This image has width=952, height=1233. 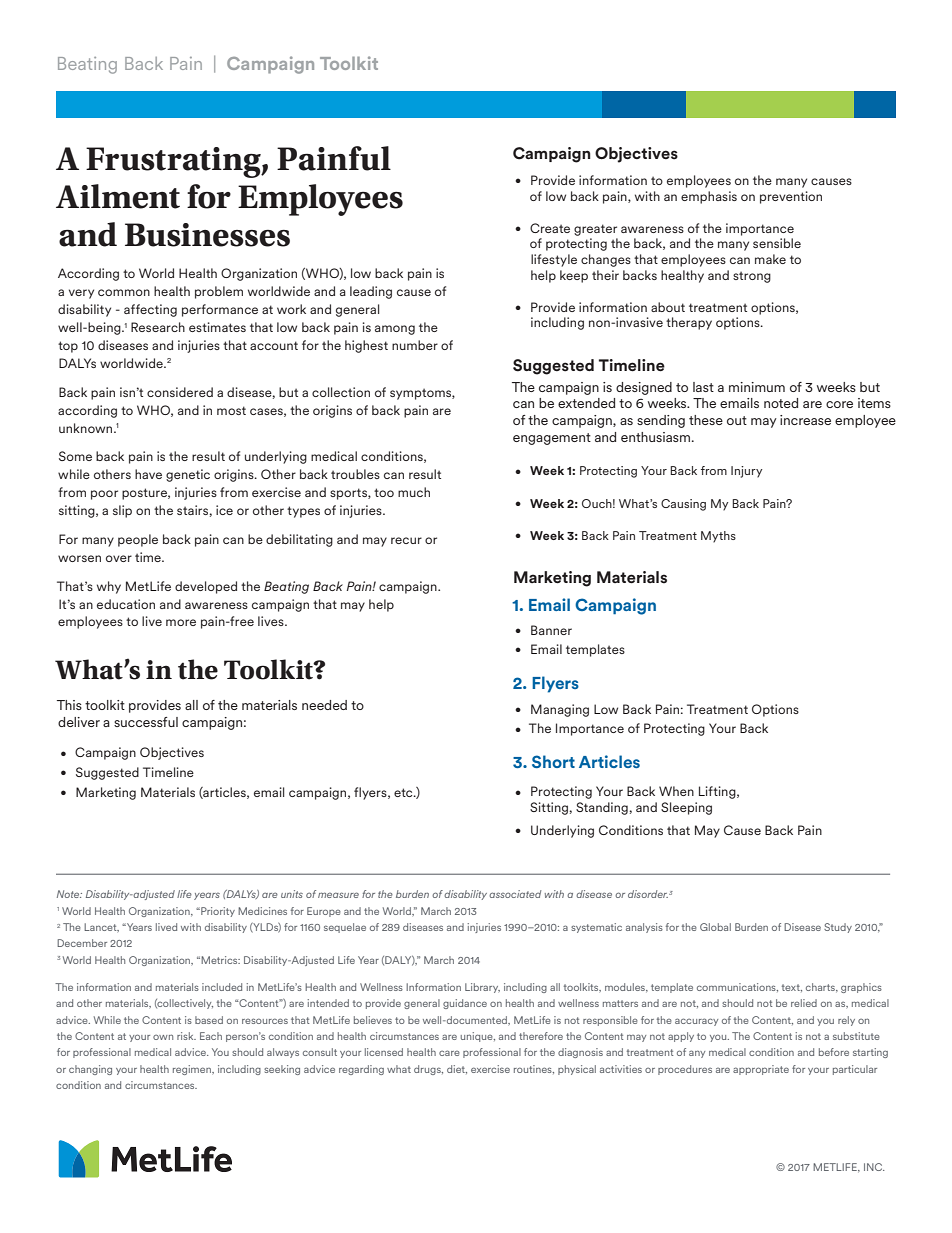 I want to click on number, so click(x=415, y=345).
